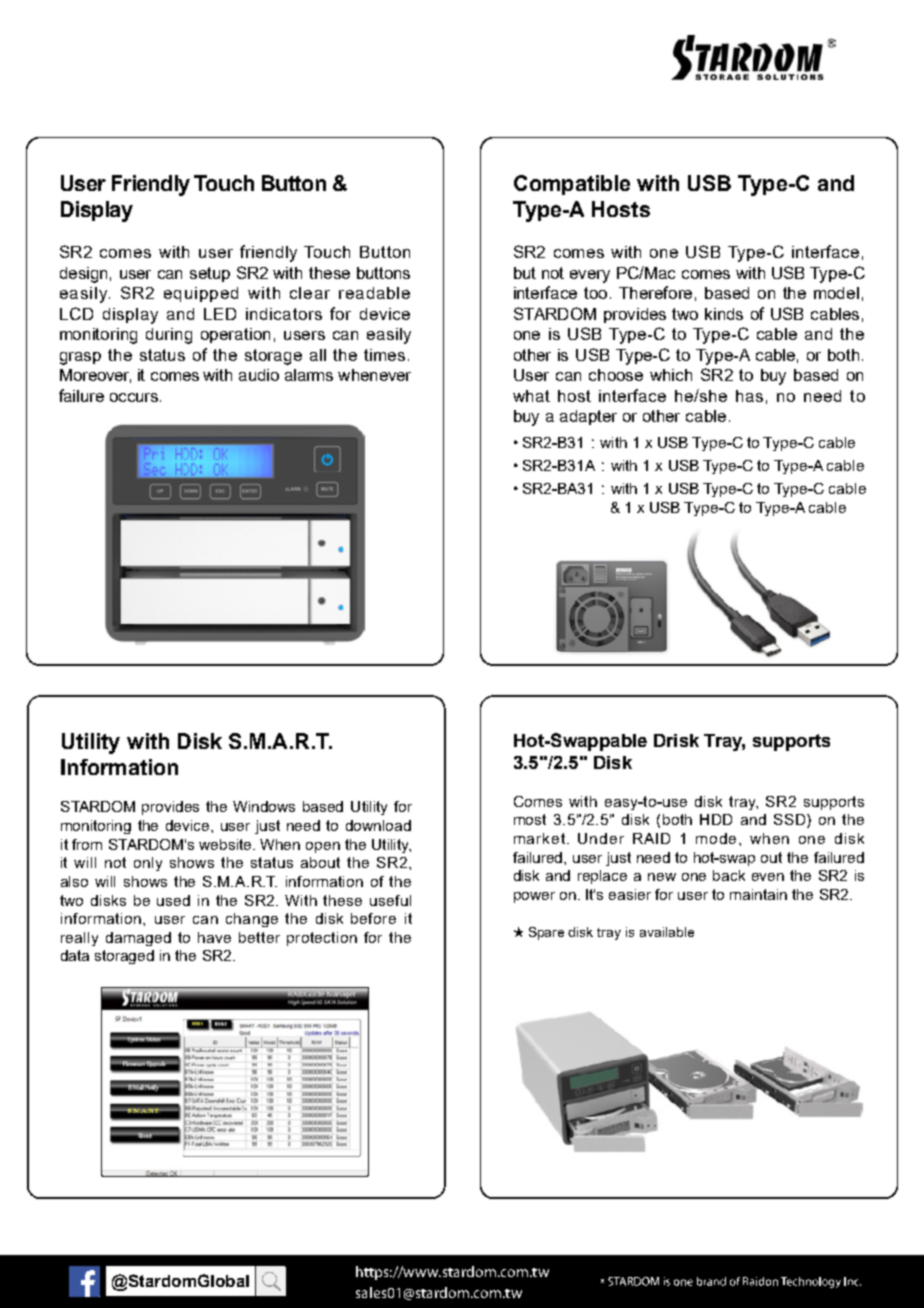 The image size is (924, 1308). What do you see at coordinates (138, 939) in the screenshot?
I see `damaged` at bounding box center [138, 939].
